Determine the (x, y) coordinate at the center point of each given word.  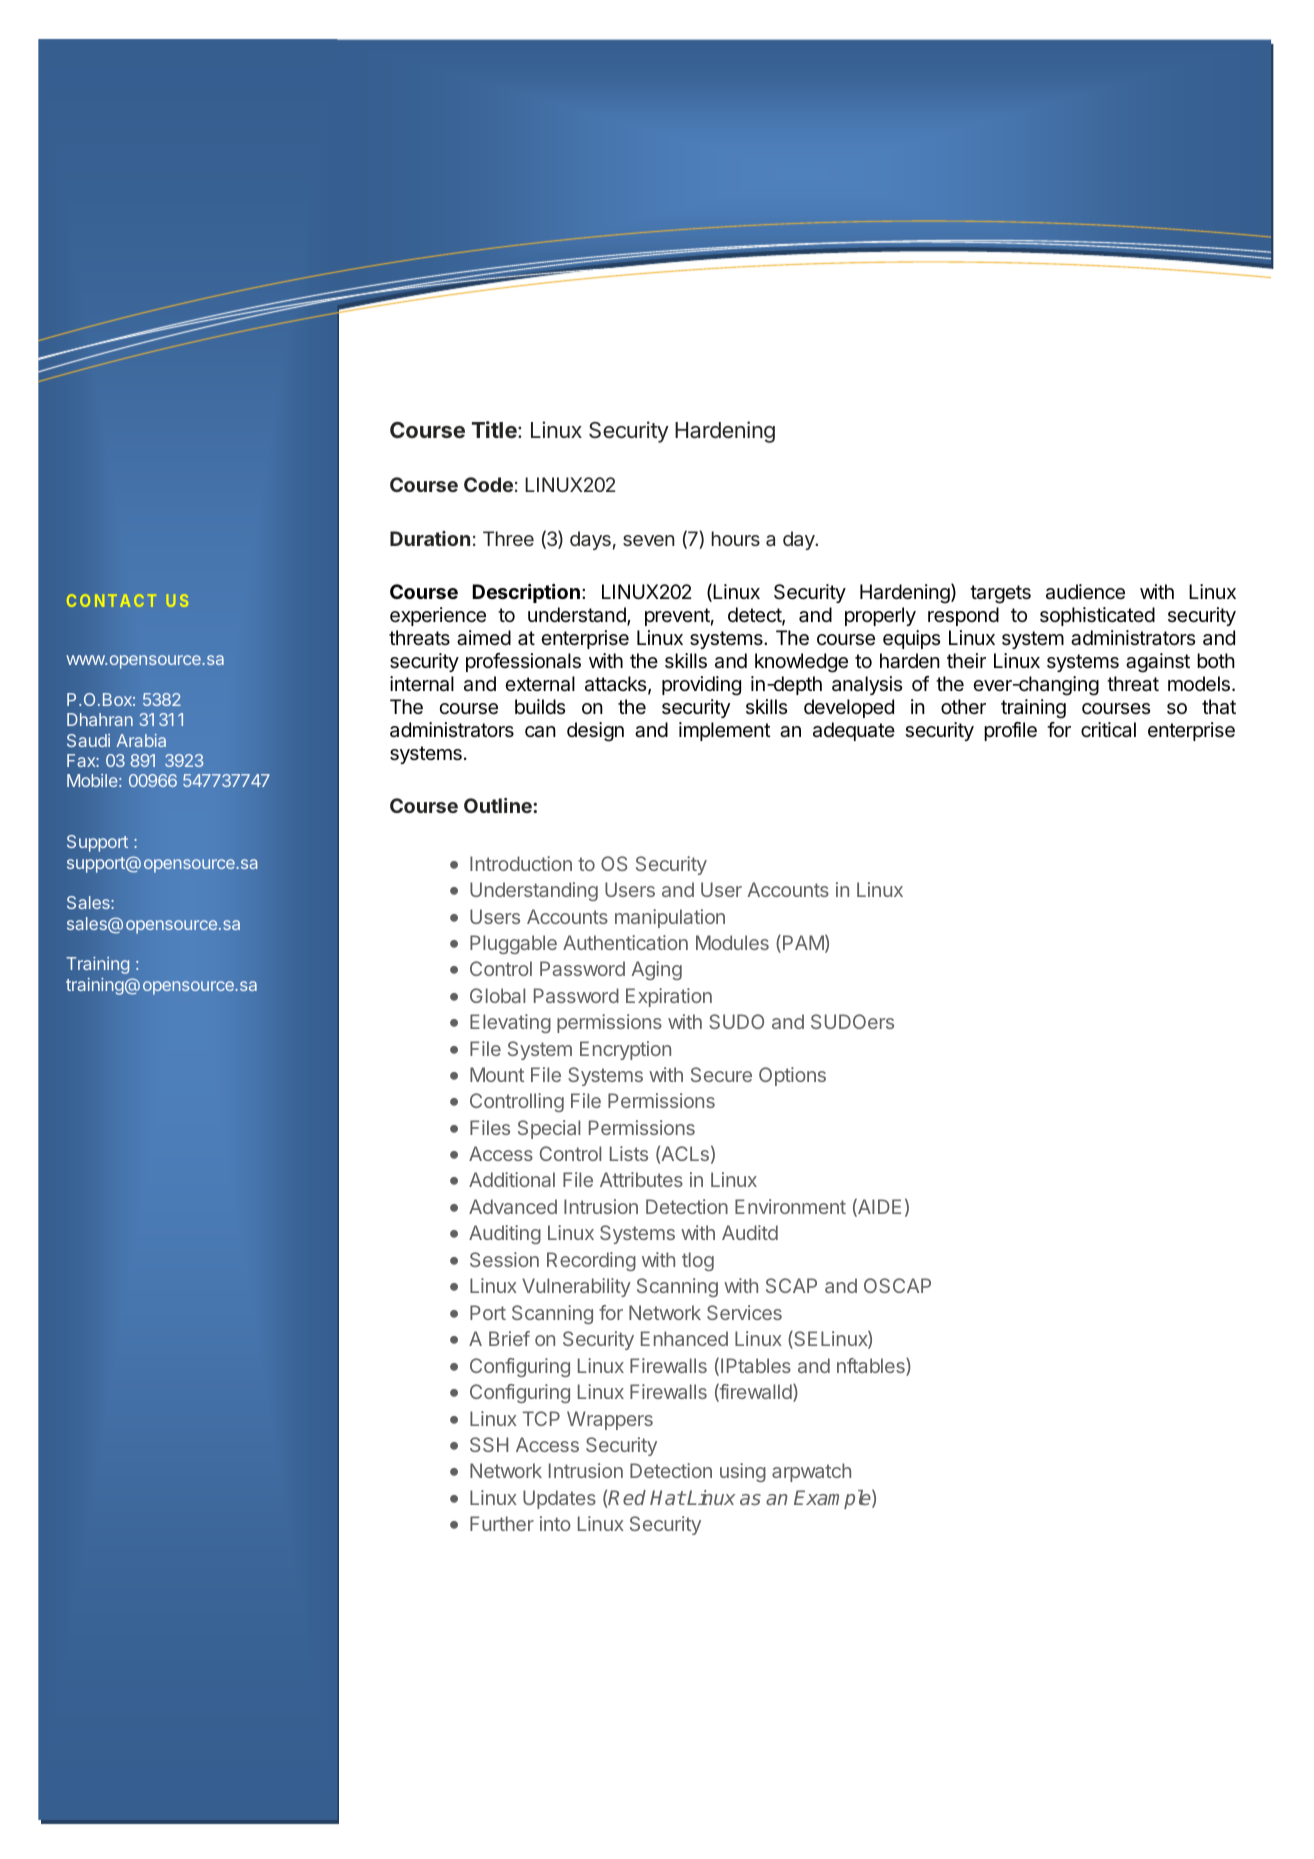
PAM (803, 942)
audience (1085, 592)
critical (1108, 730)
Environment (790, 1206)
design (595, 732)
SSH (489, 1444)
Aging (656, 970)
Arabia (141, 740)
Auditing (505, 1234)
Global (497, 995)
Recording (591, 1261)
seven (649, 540)
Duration (430, 538)
